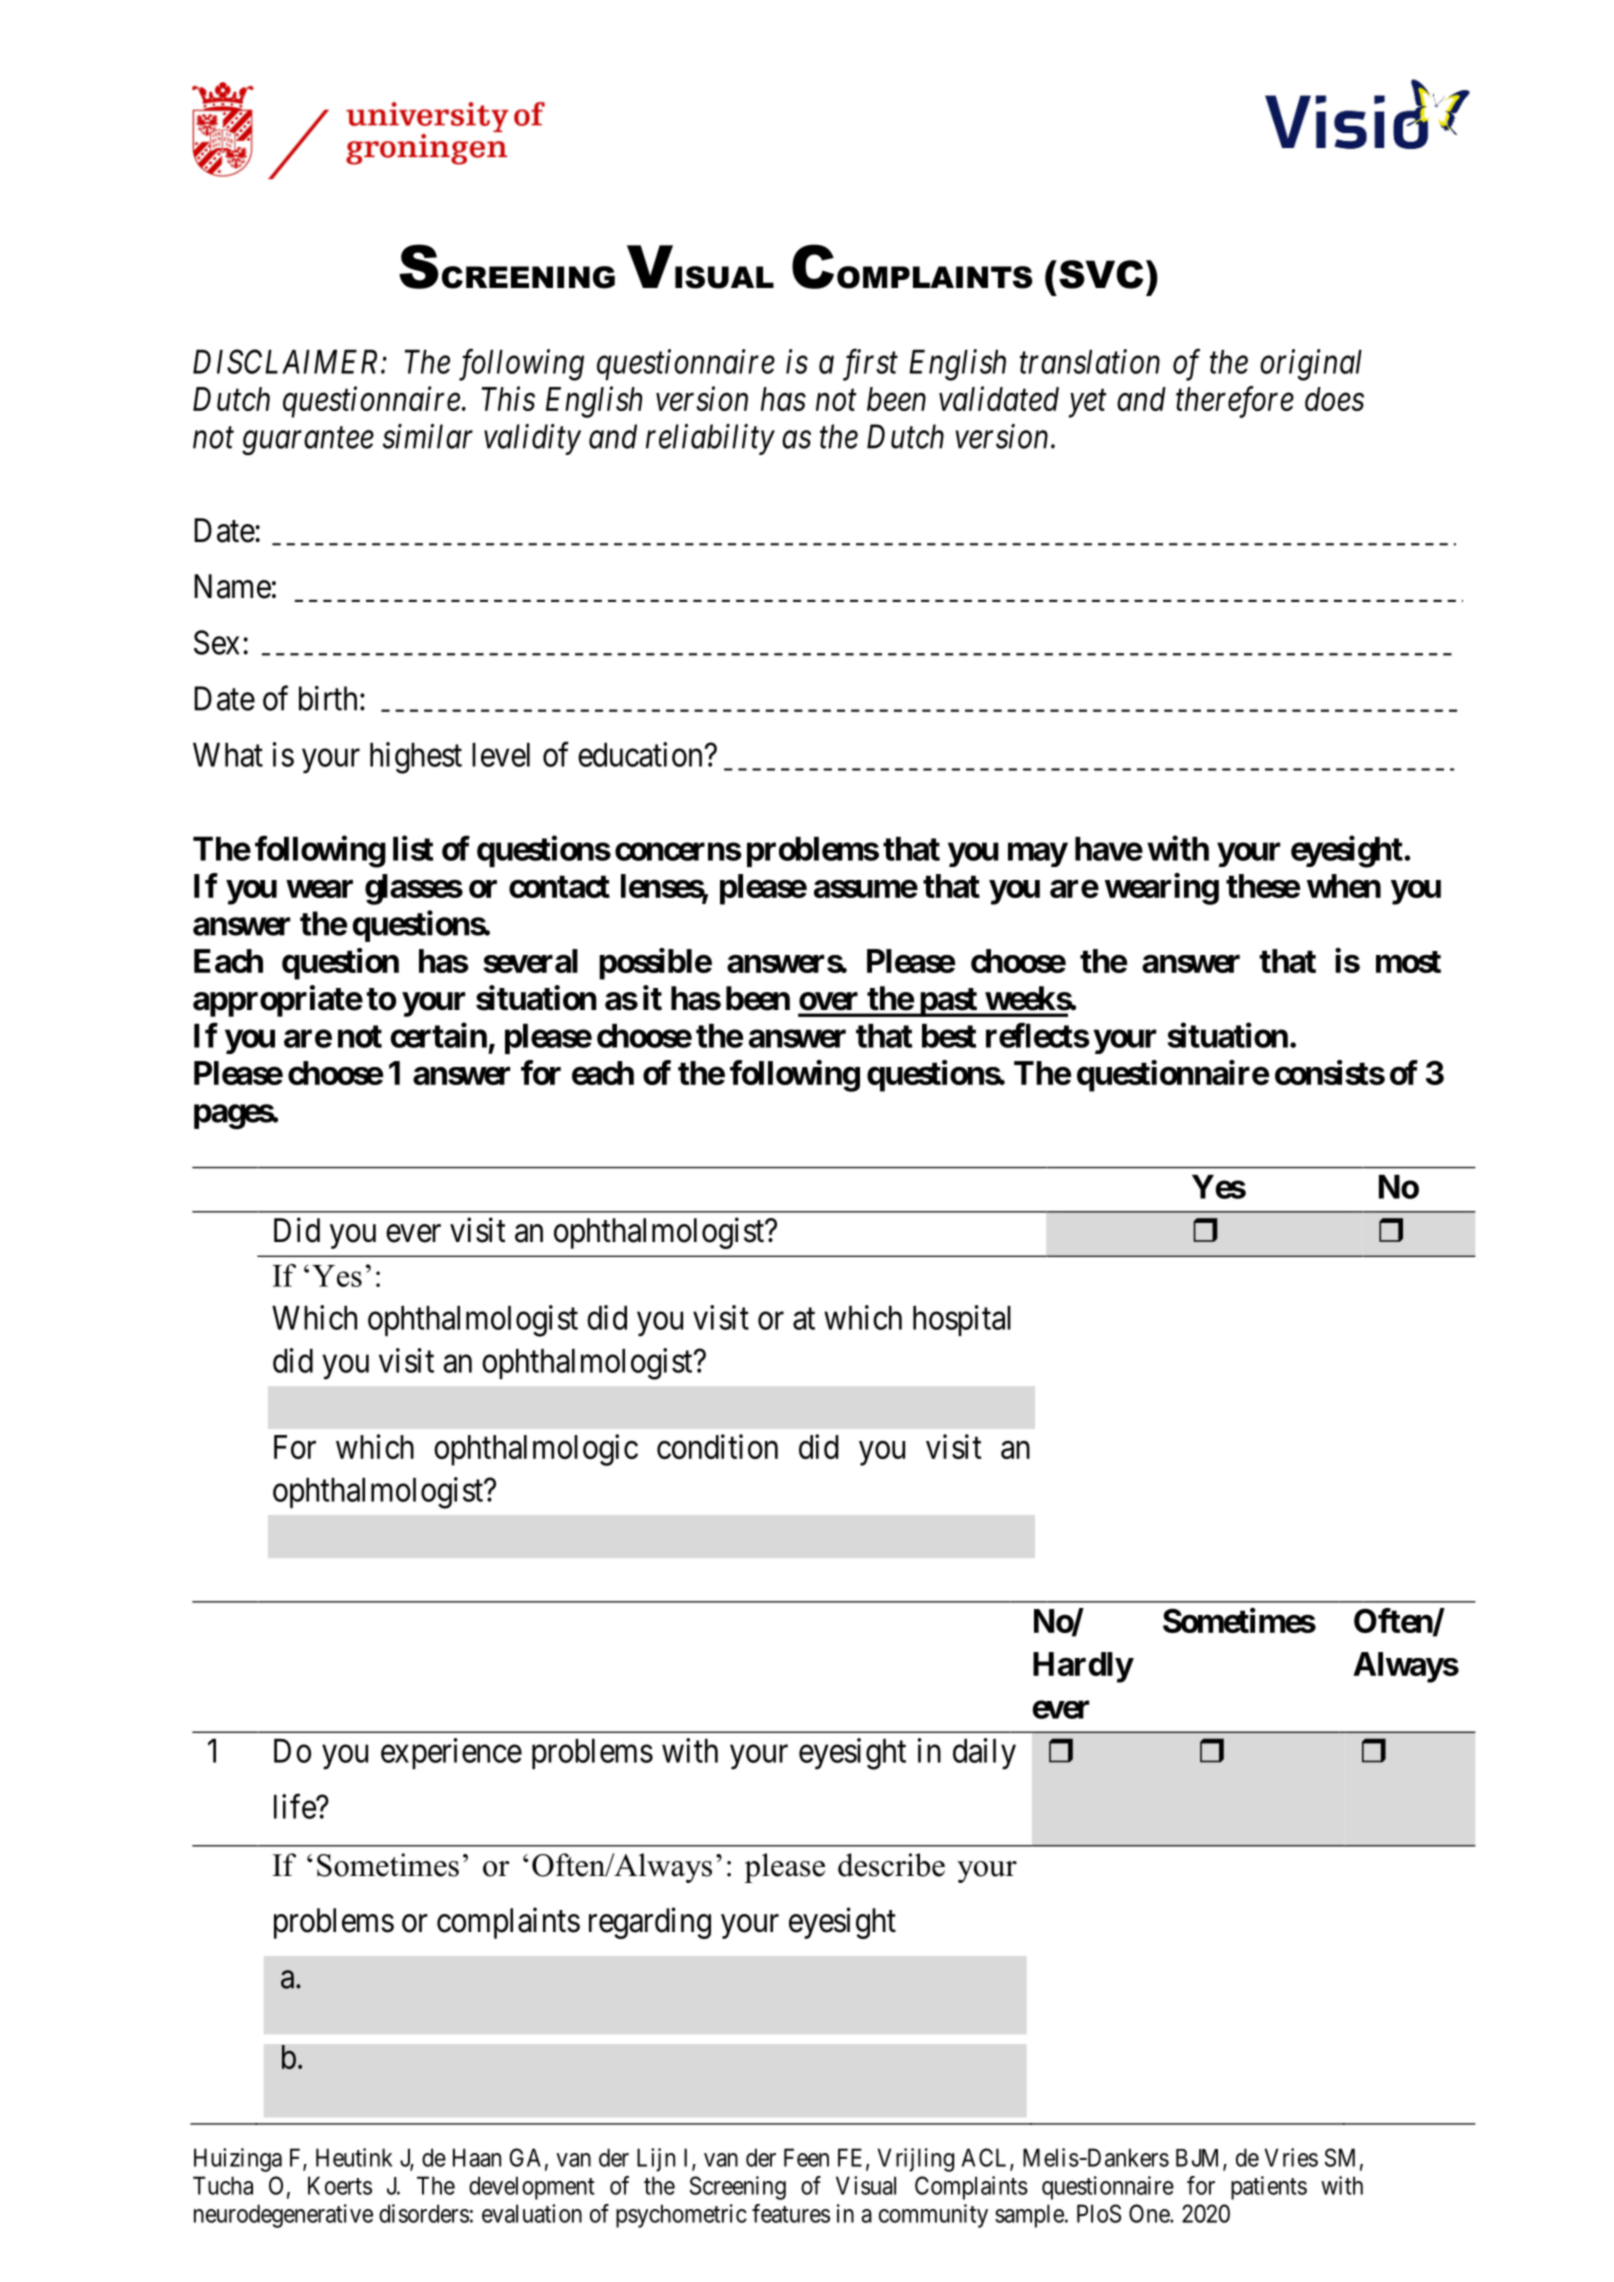  What do you see at coordinates (1344, 886) in the screenshot?
I see `when` at bounding box center [1344, 886].
